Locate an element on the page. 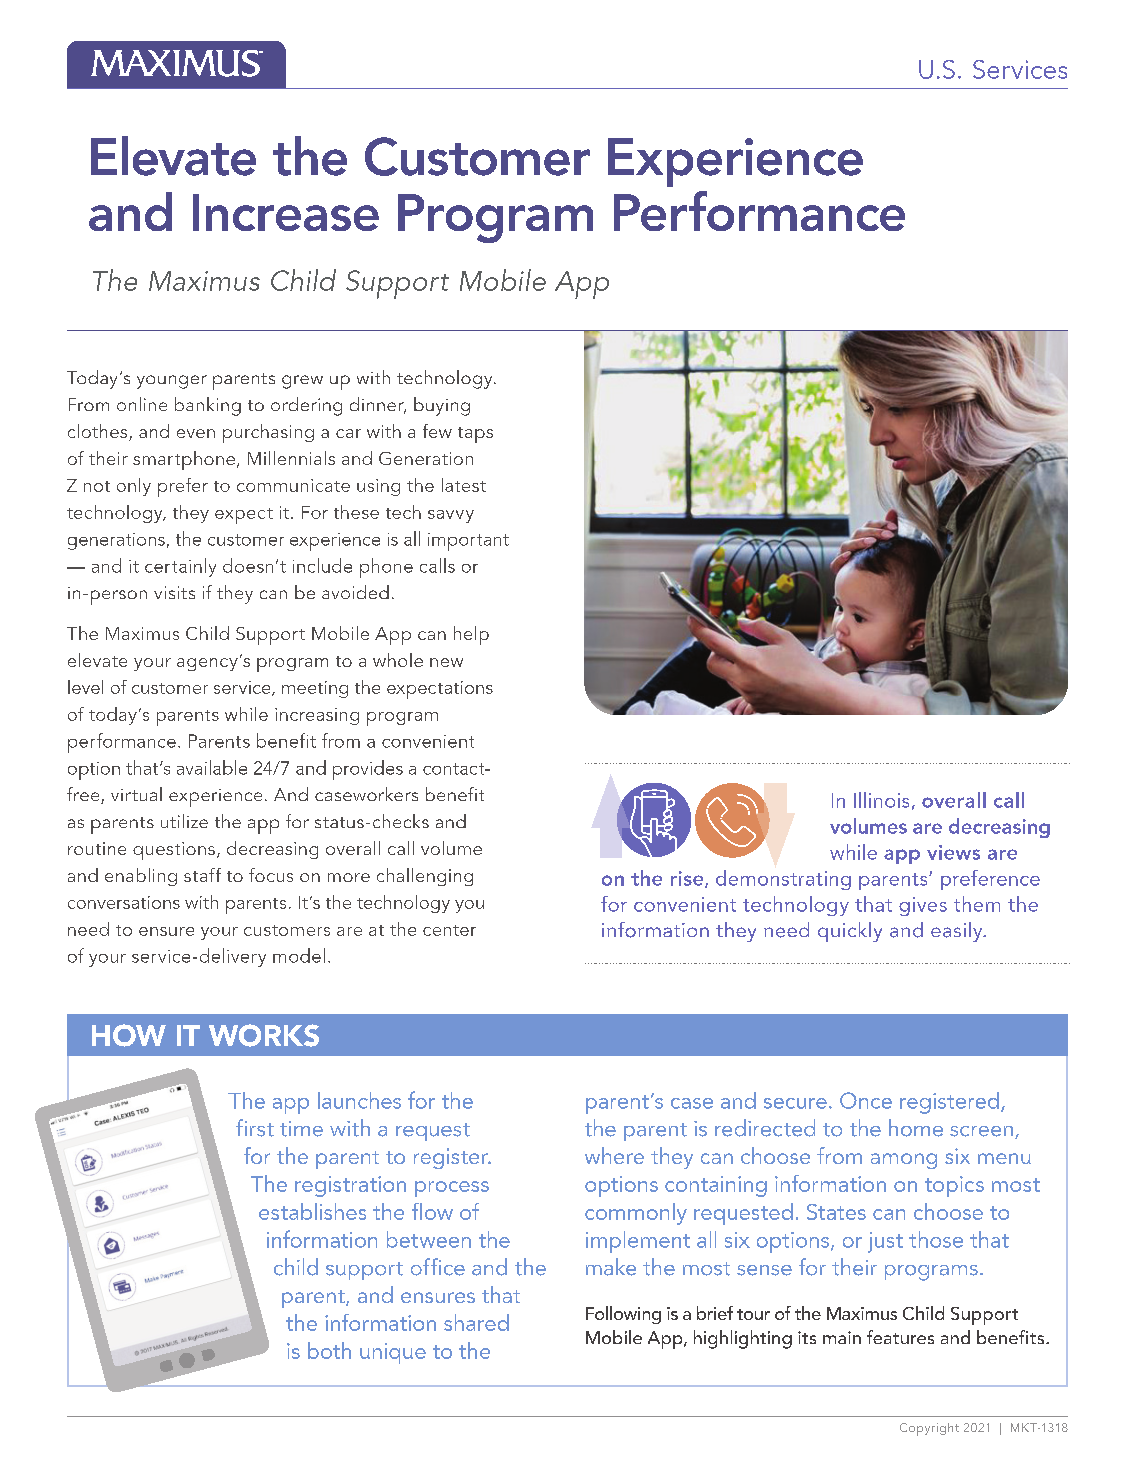  both is located at coordinates (329, 1350).
